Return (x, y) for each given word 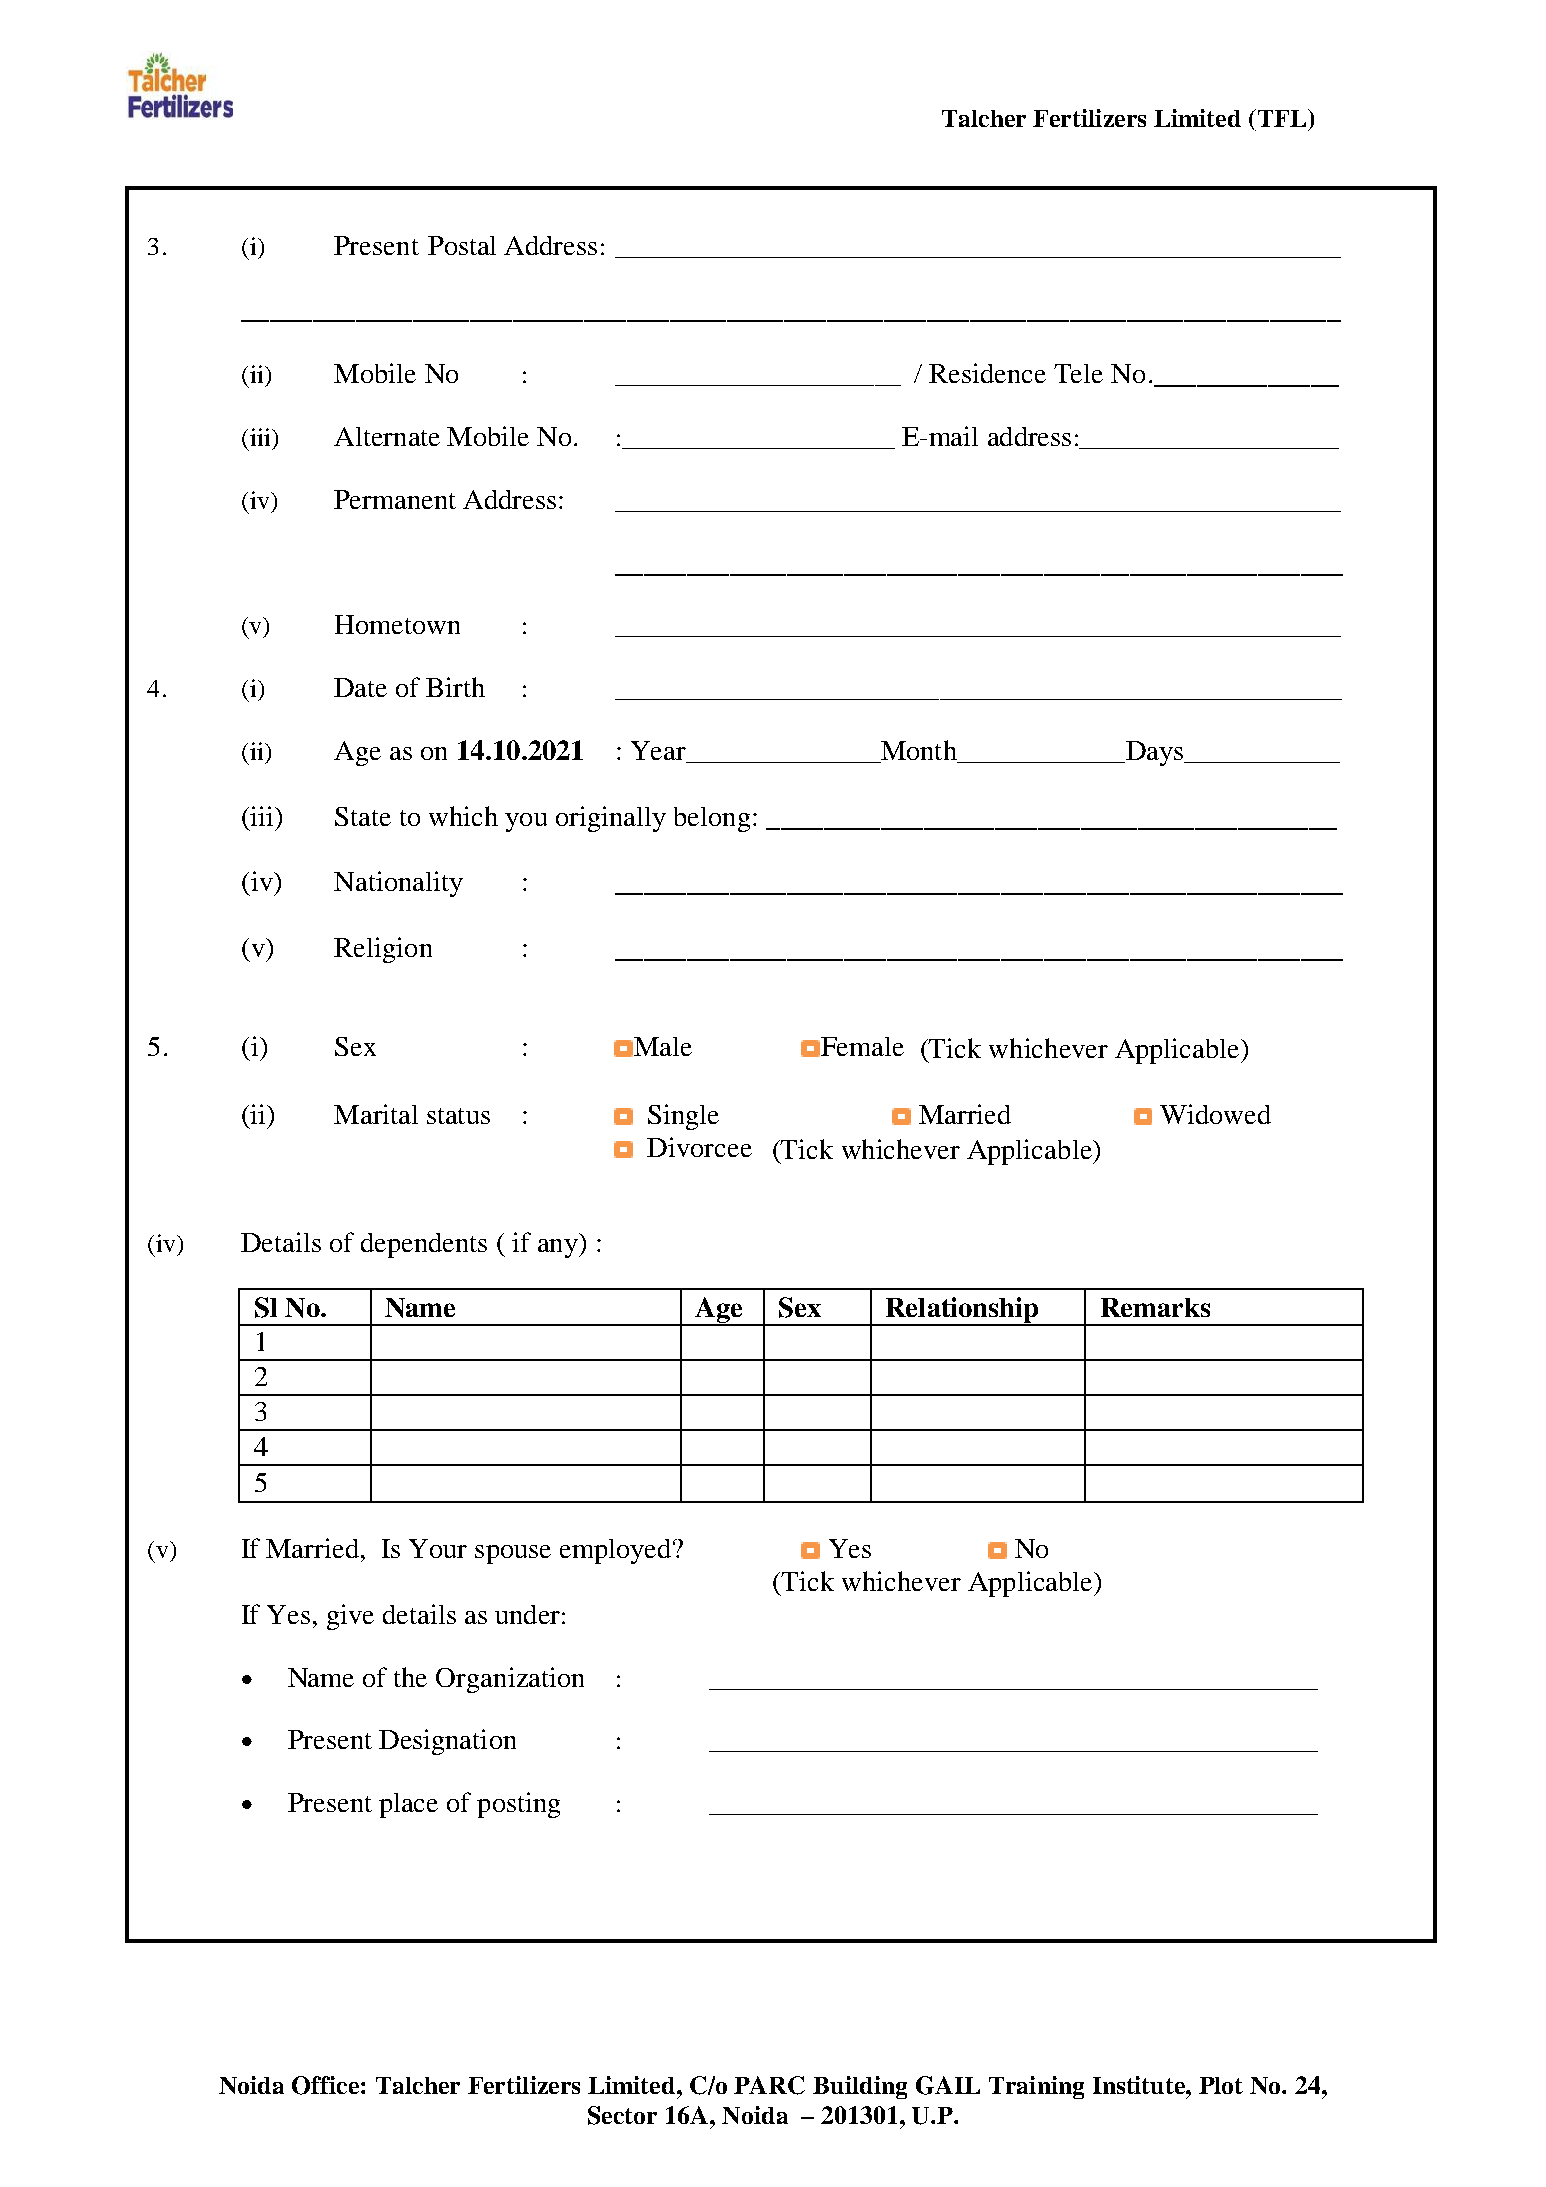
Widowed (1215, 1114)
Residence (987, 373)
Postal (462, 245)
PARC (769, 2085)
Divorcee (699, 1147)
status (458, 1116)
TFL (1282, 118)
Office (325, 2085)
